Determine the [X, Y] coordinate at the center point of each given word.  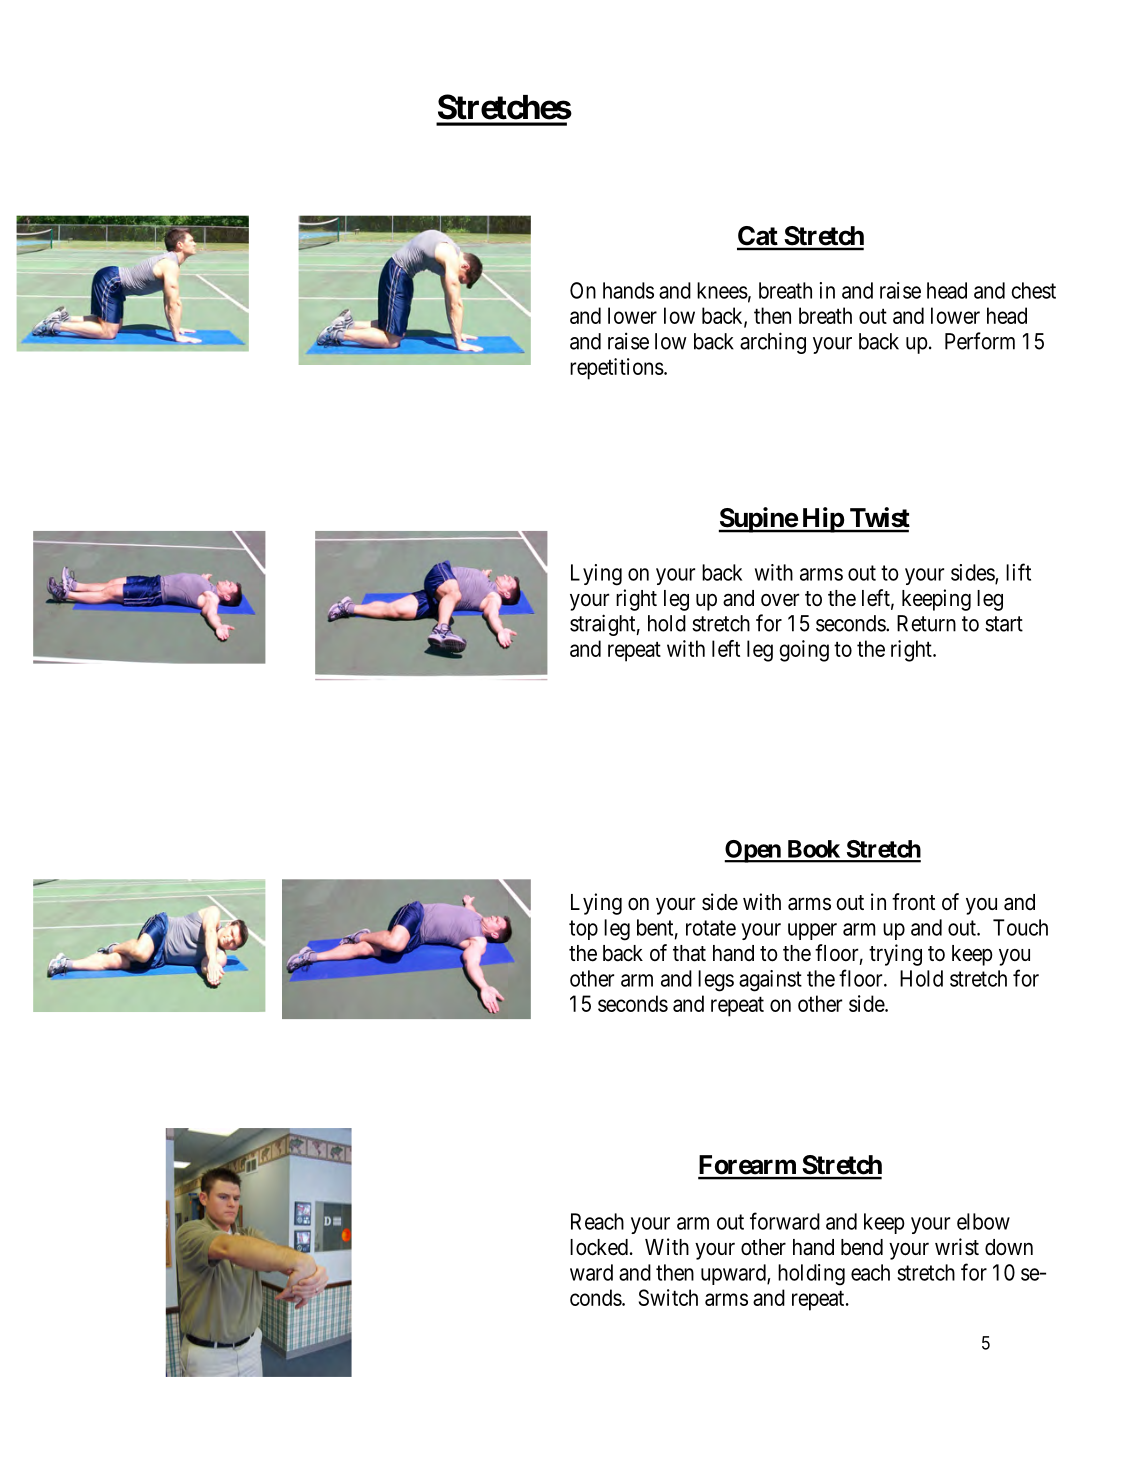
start [1004, 624]
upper [812, 931]
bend [862, 1247]
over [780, 600]
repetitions [617, 369]
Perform [980, 341]
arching [773, 343]
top [583, 930]
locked [599, 1247]
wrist [957, 1247]
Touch [1020, 927]
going [804, 651]
